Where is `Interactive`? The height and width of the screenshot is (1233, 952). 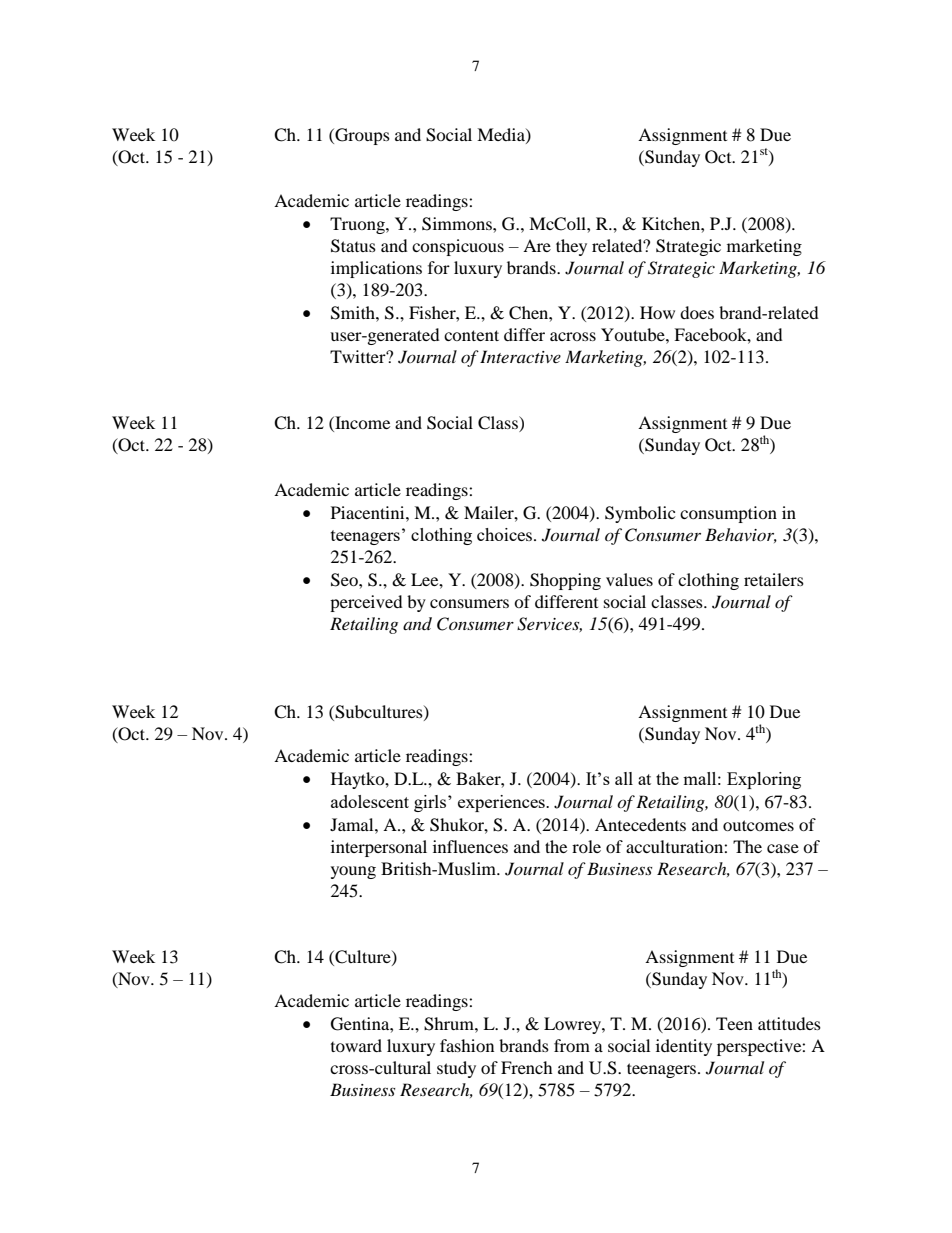 Interactive is located at coordinates (520, 356).
